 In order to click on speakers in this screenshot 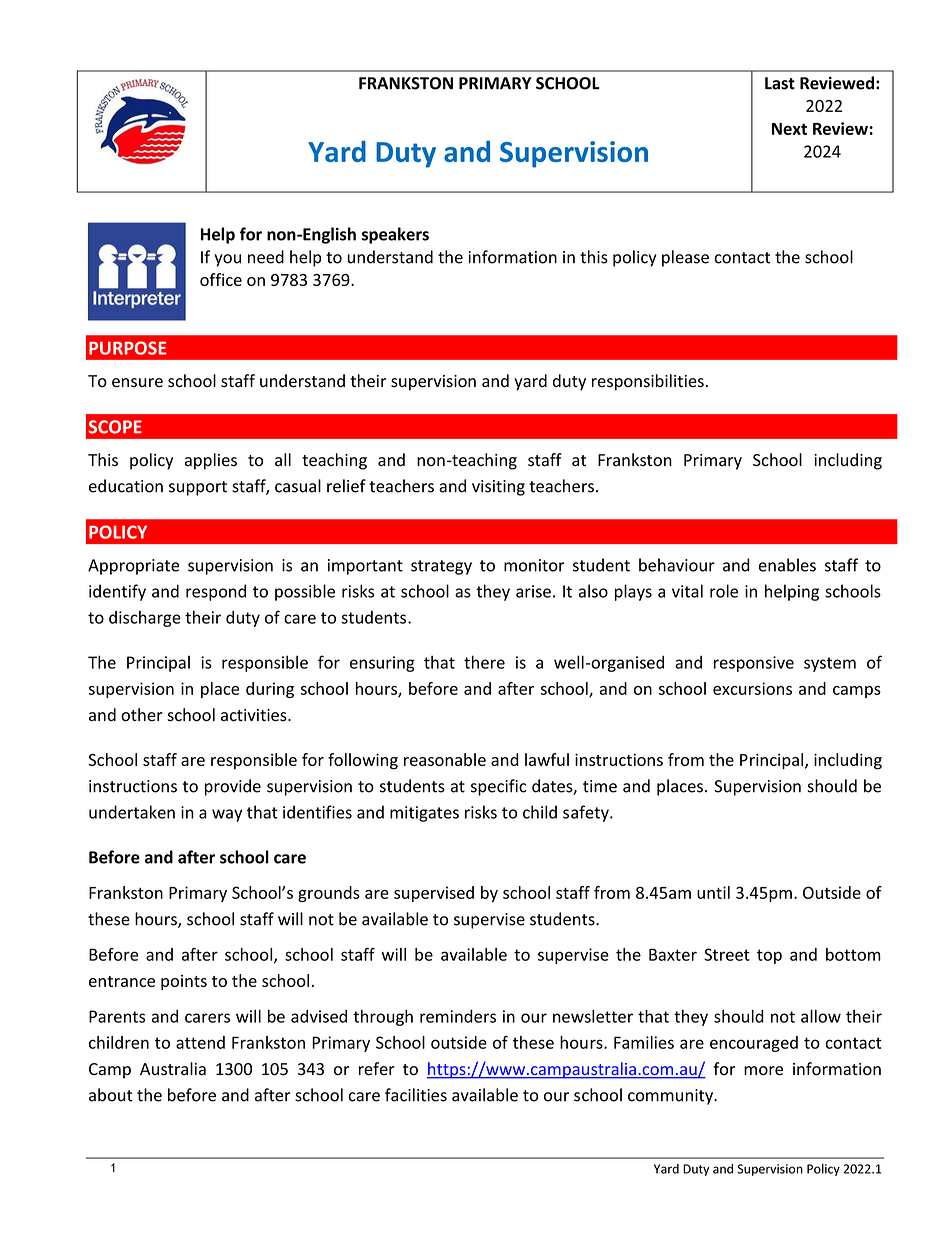, I will do `click(395, 235)`.
